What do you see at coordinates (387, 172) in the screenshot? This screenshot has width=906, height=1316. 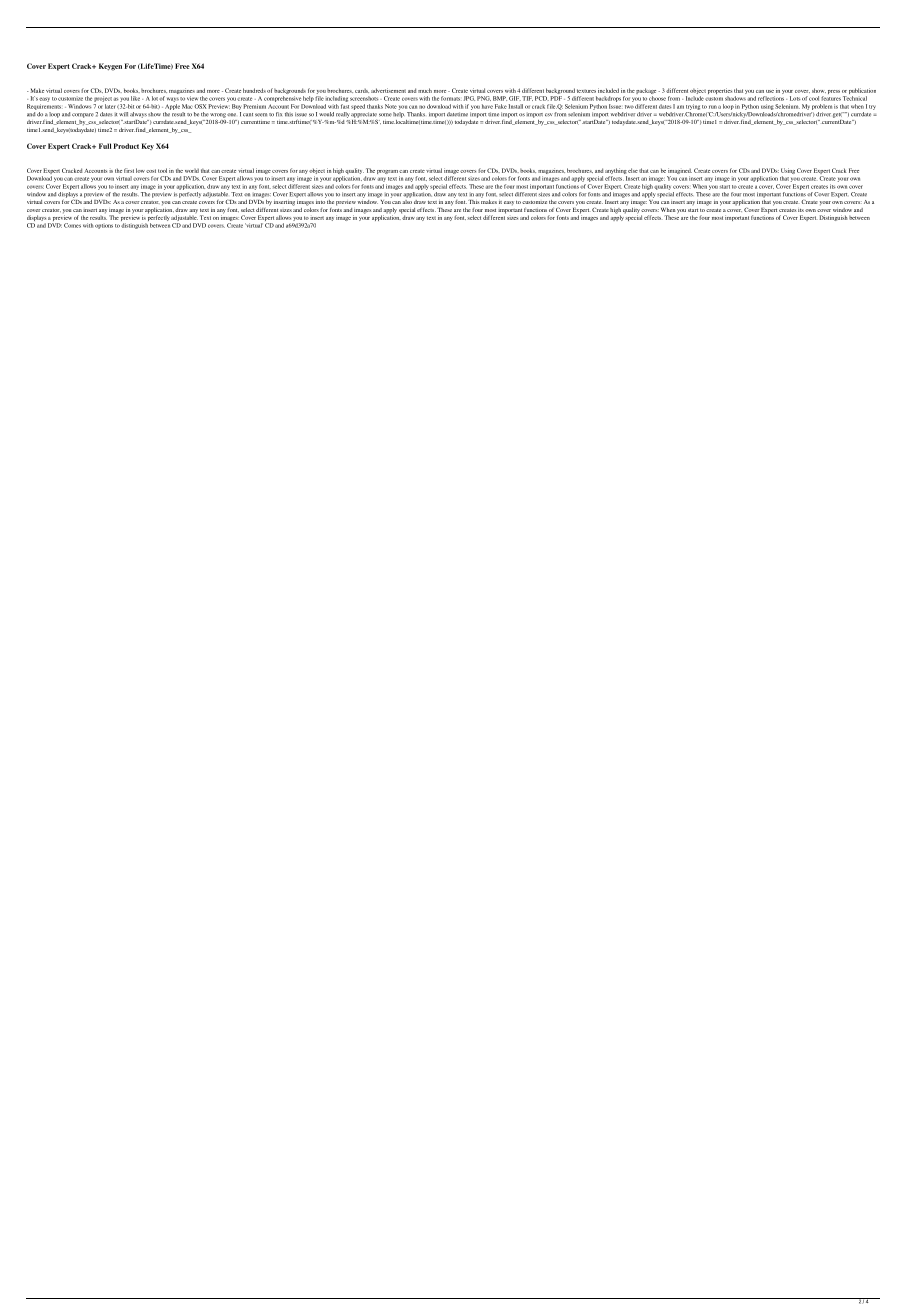 I see `program` at bounding box center [387, 172].
